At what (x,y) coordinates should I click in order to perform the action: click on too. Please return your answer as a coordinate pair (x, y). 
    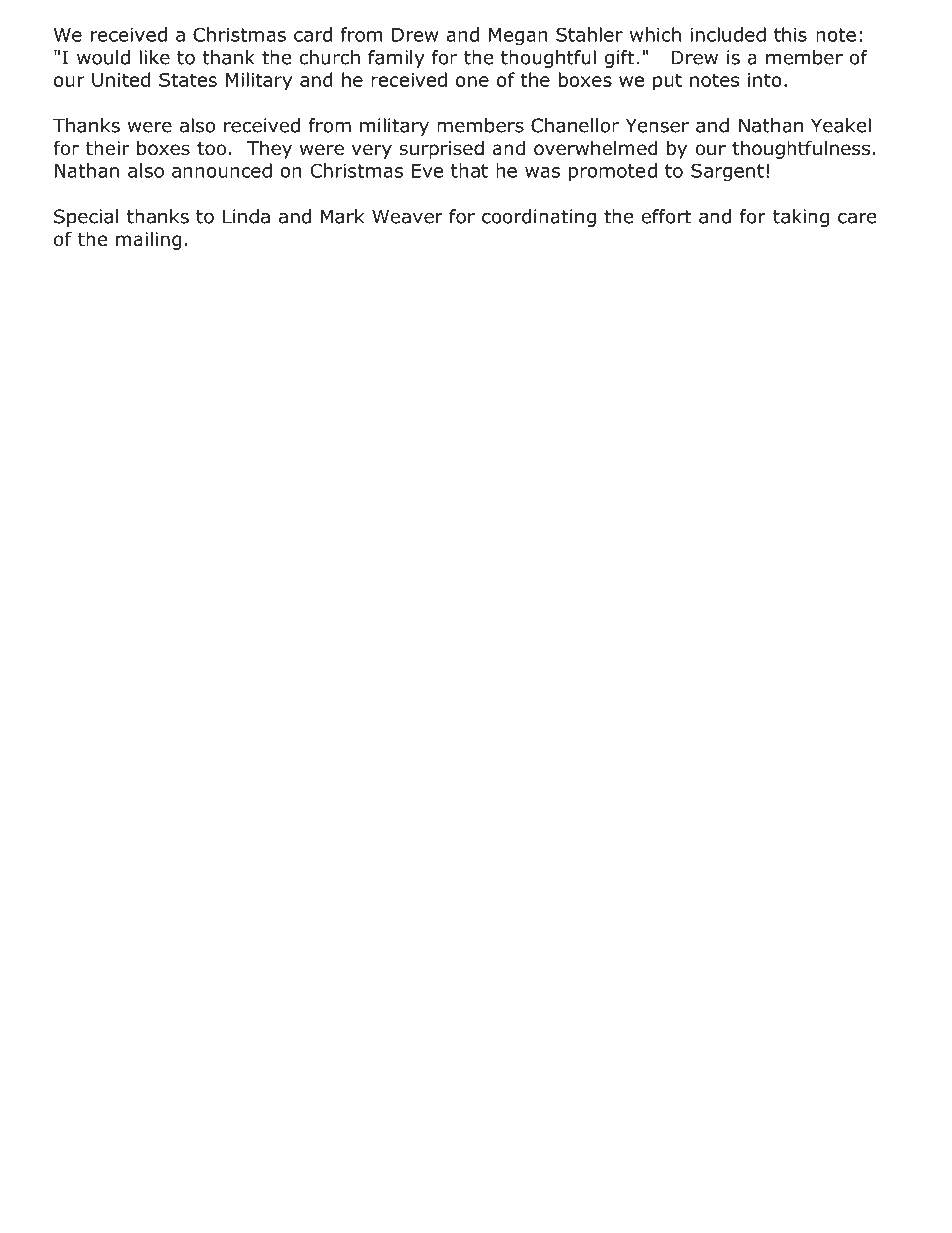
    Looking at the image, I should click on (211, 149).
